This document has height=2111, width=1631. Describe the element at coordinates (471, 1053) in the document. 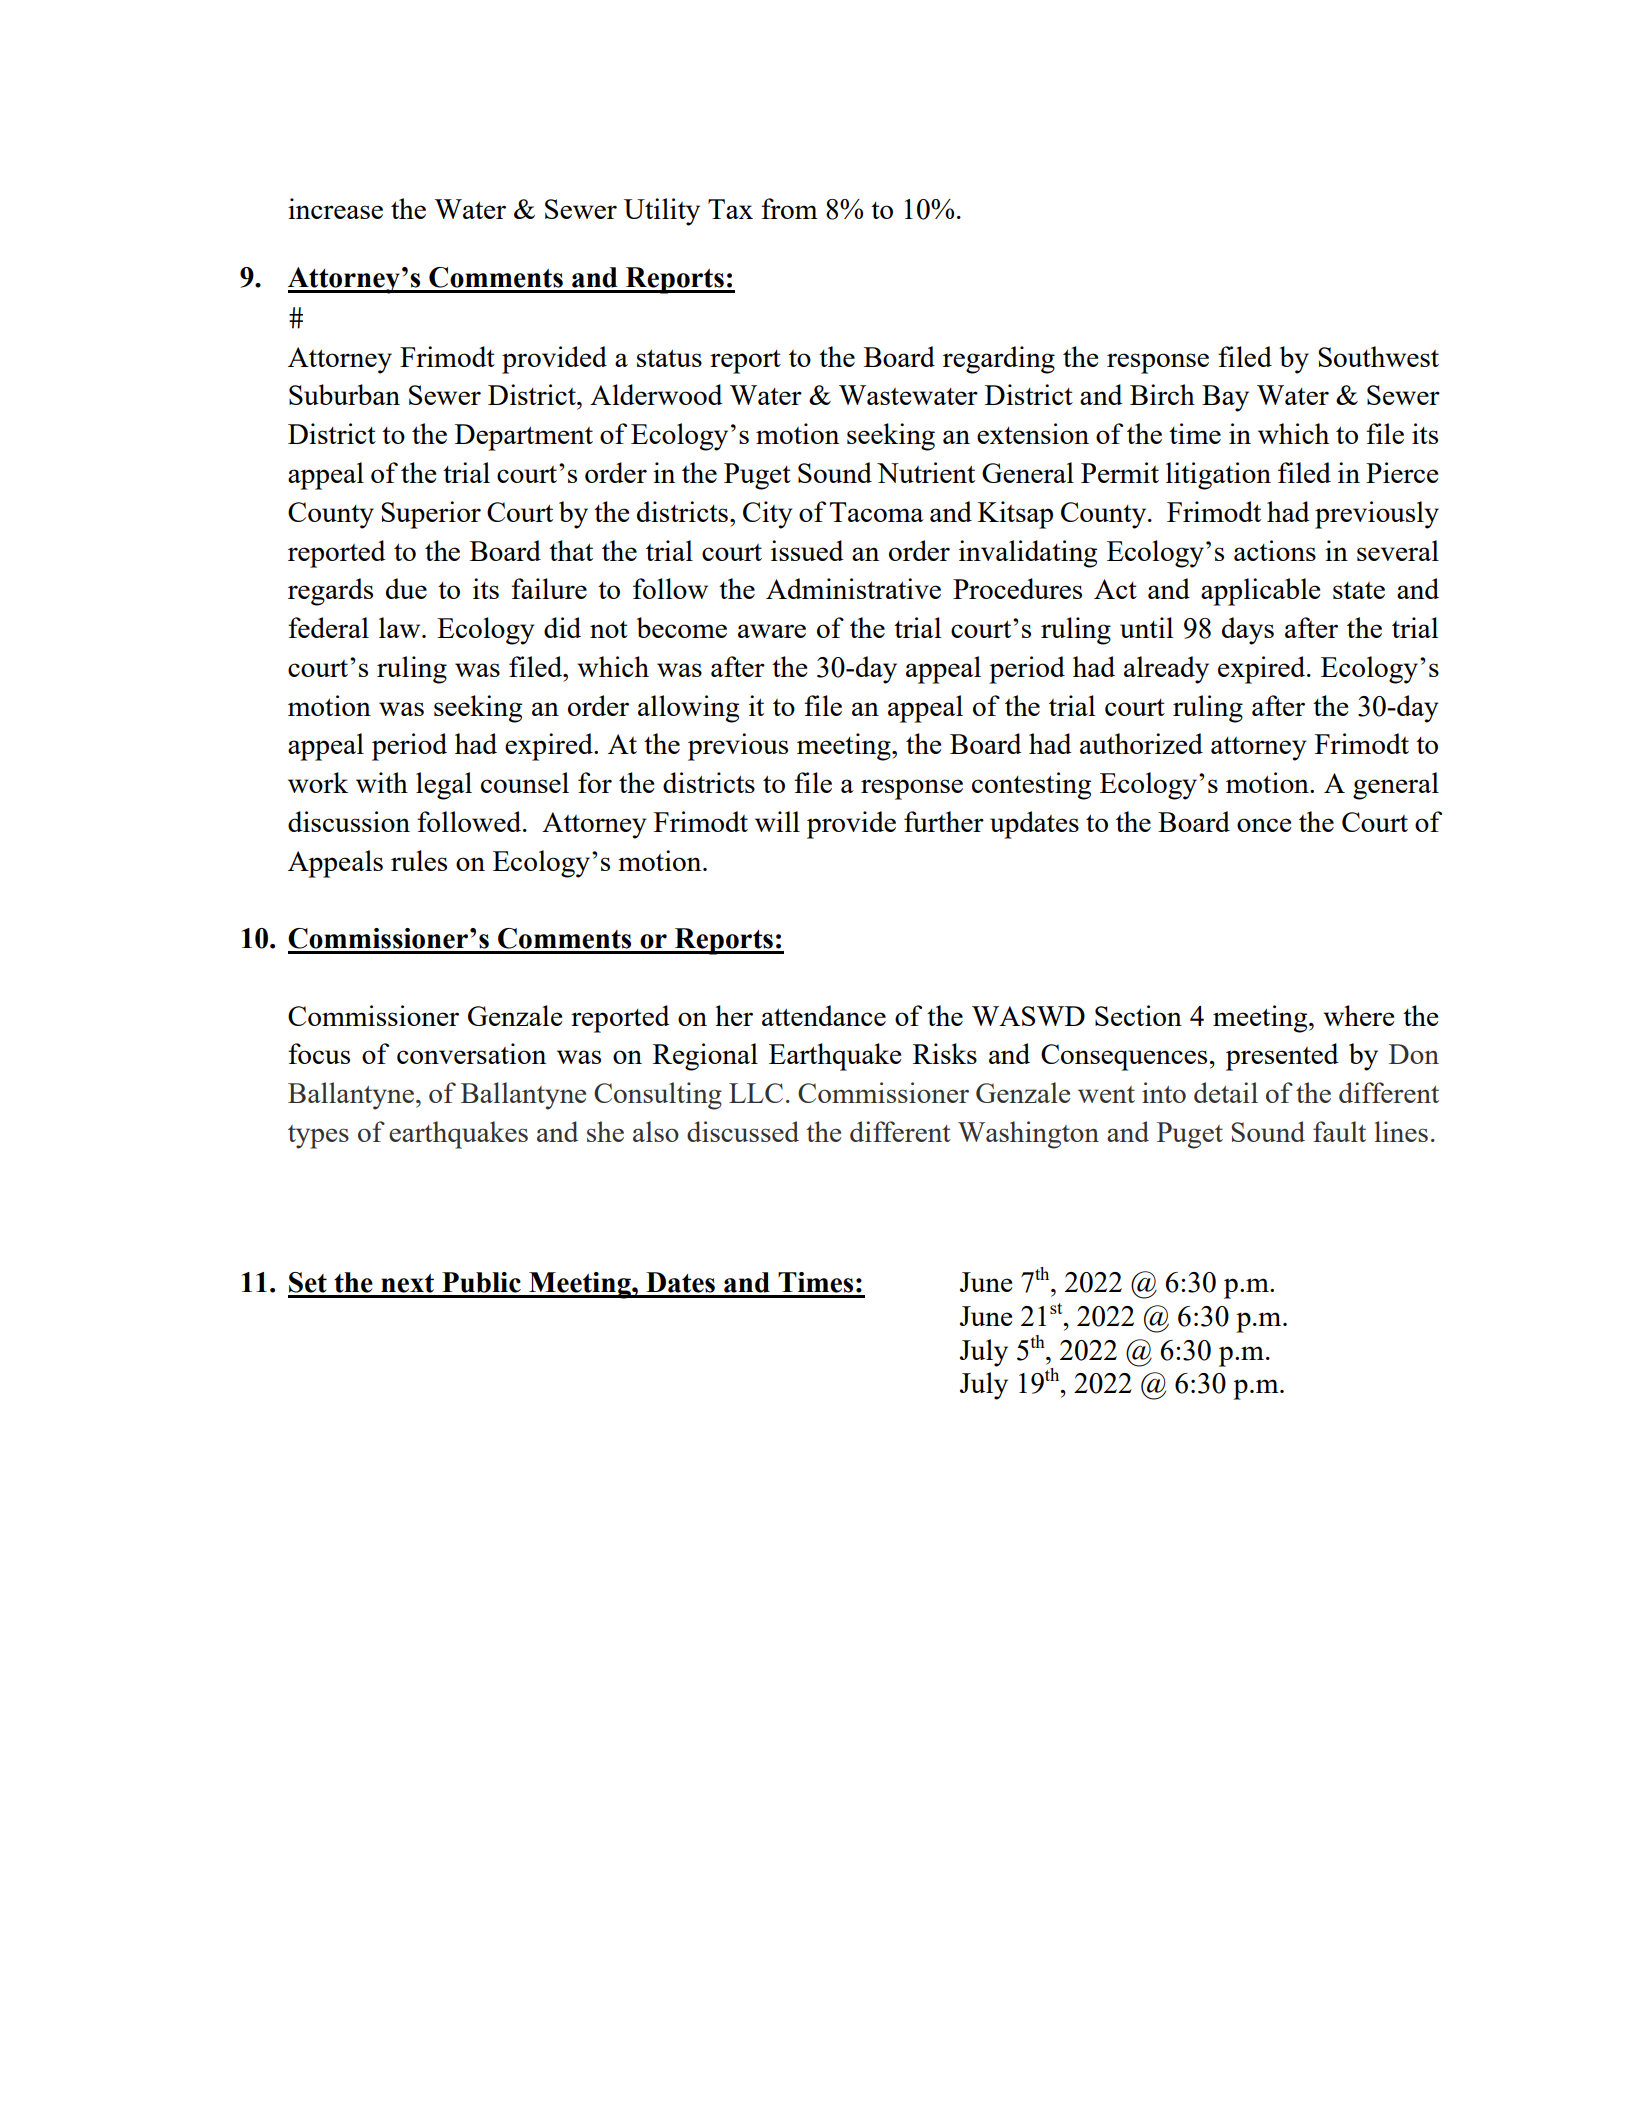

I see `conversation` at that location.
